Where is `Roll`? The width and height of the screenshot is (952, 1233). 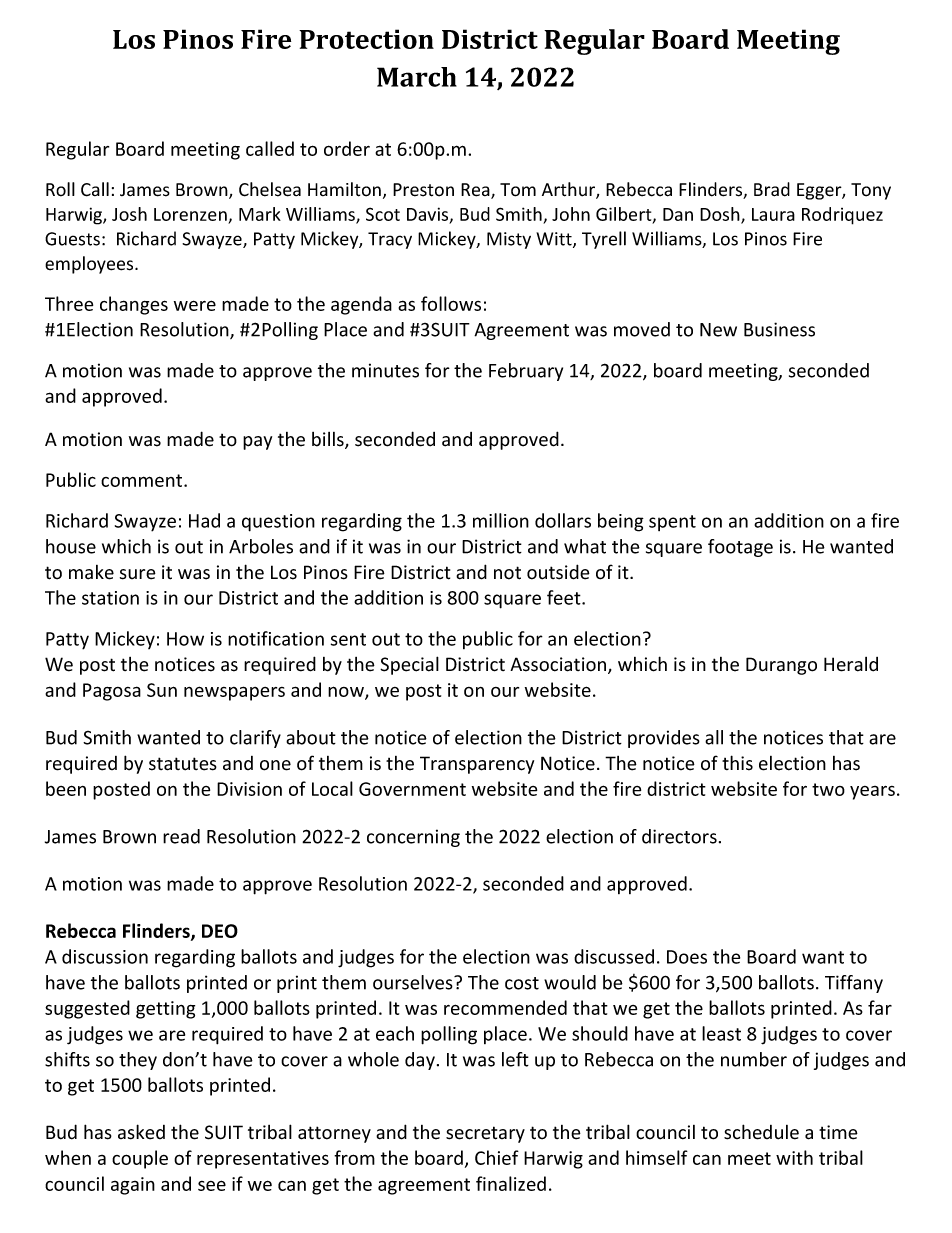 Roll is located at coordinates (60, 189).
